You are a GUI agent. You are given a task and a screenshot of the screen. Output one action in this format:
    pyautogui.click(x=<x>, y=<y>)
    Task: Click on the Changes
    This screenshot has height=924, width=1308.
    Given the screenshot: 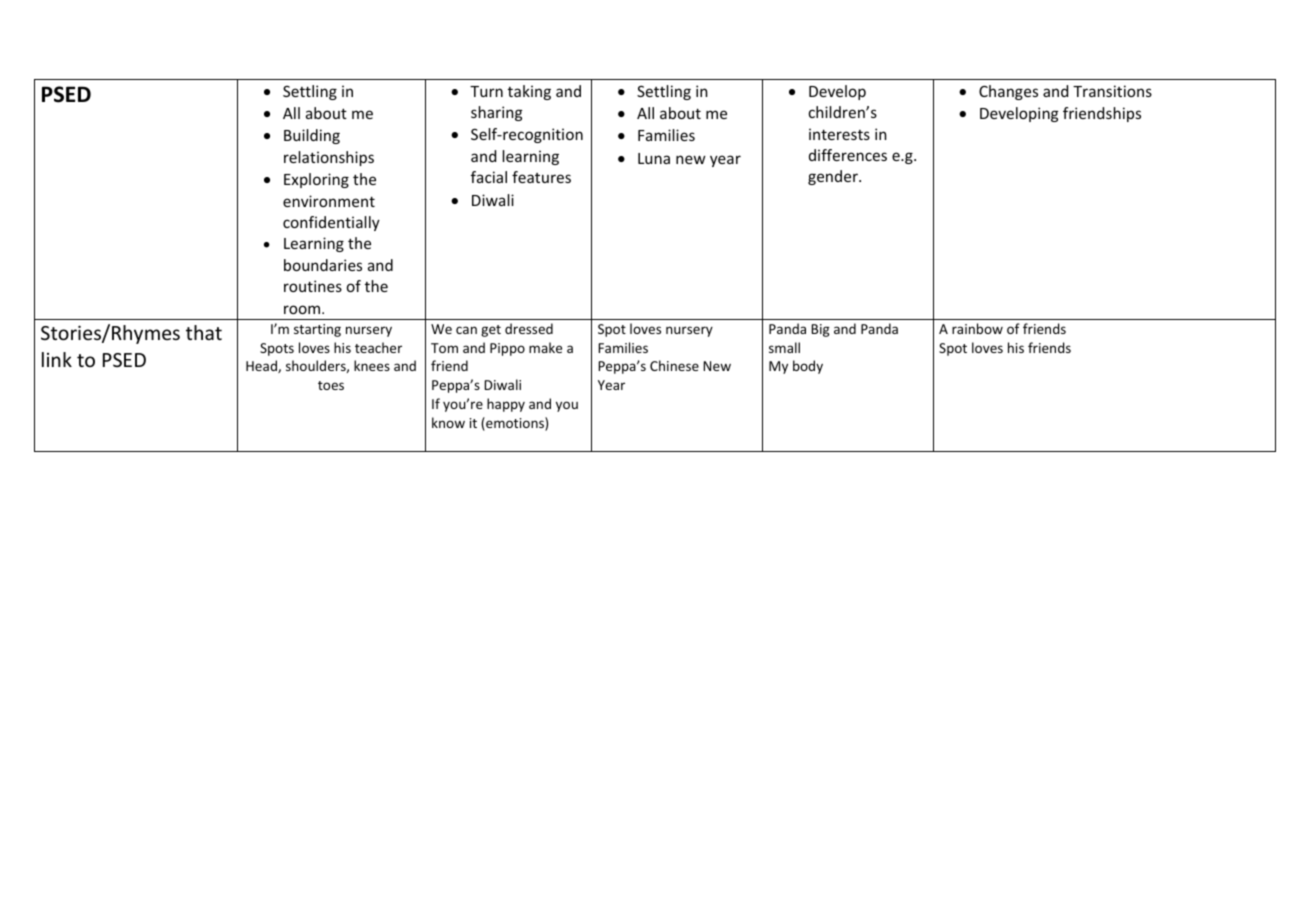 What is the action you would take?
    pyautogui.click(x=1008, y=92)
